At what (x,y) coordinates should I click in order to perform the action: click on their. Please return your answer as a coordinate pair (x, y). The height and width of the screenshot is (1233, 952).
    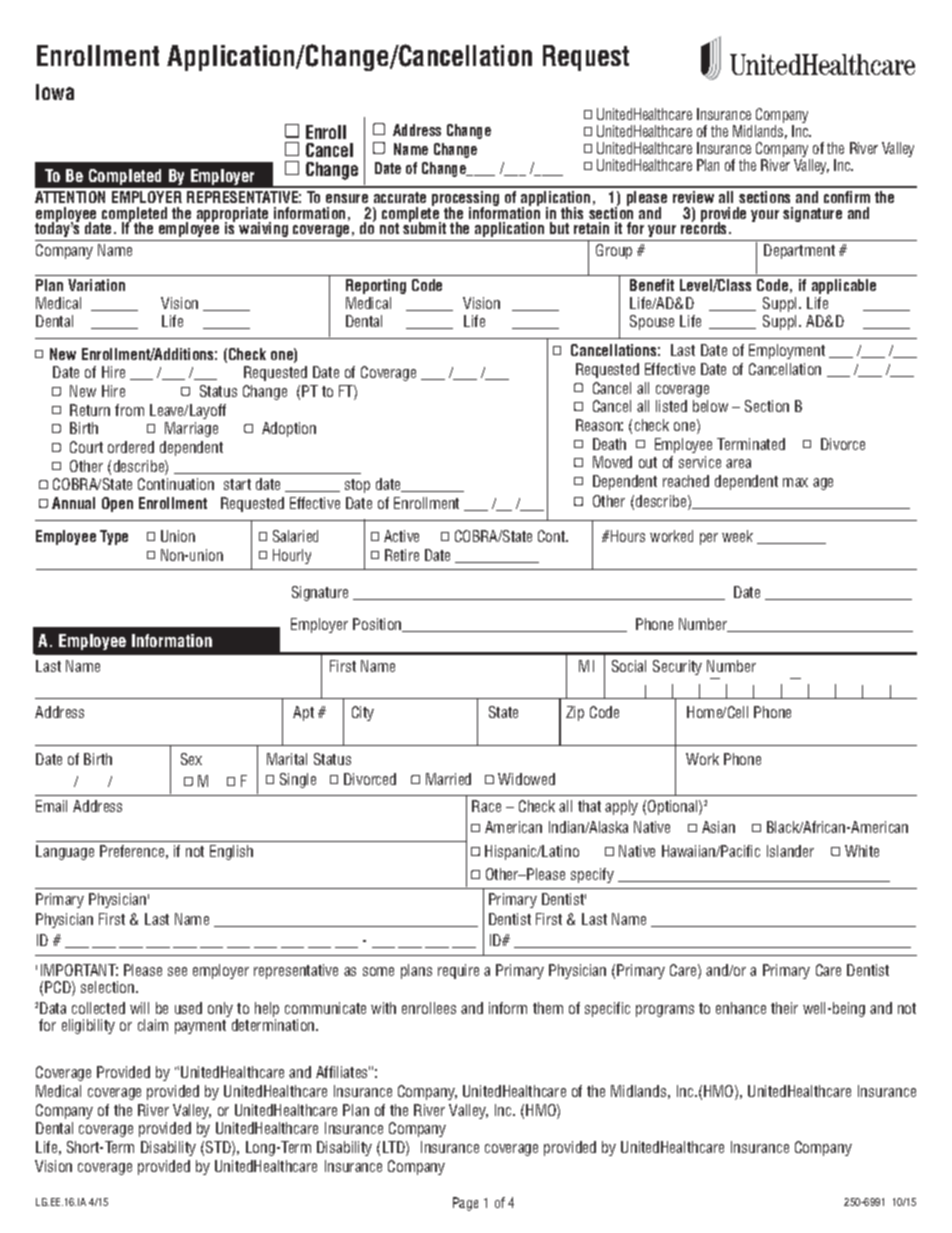
    Looking at the image, I should click on (784, 1008).
